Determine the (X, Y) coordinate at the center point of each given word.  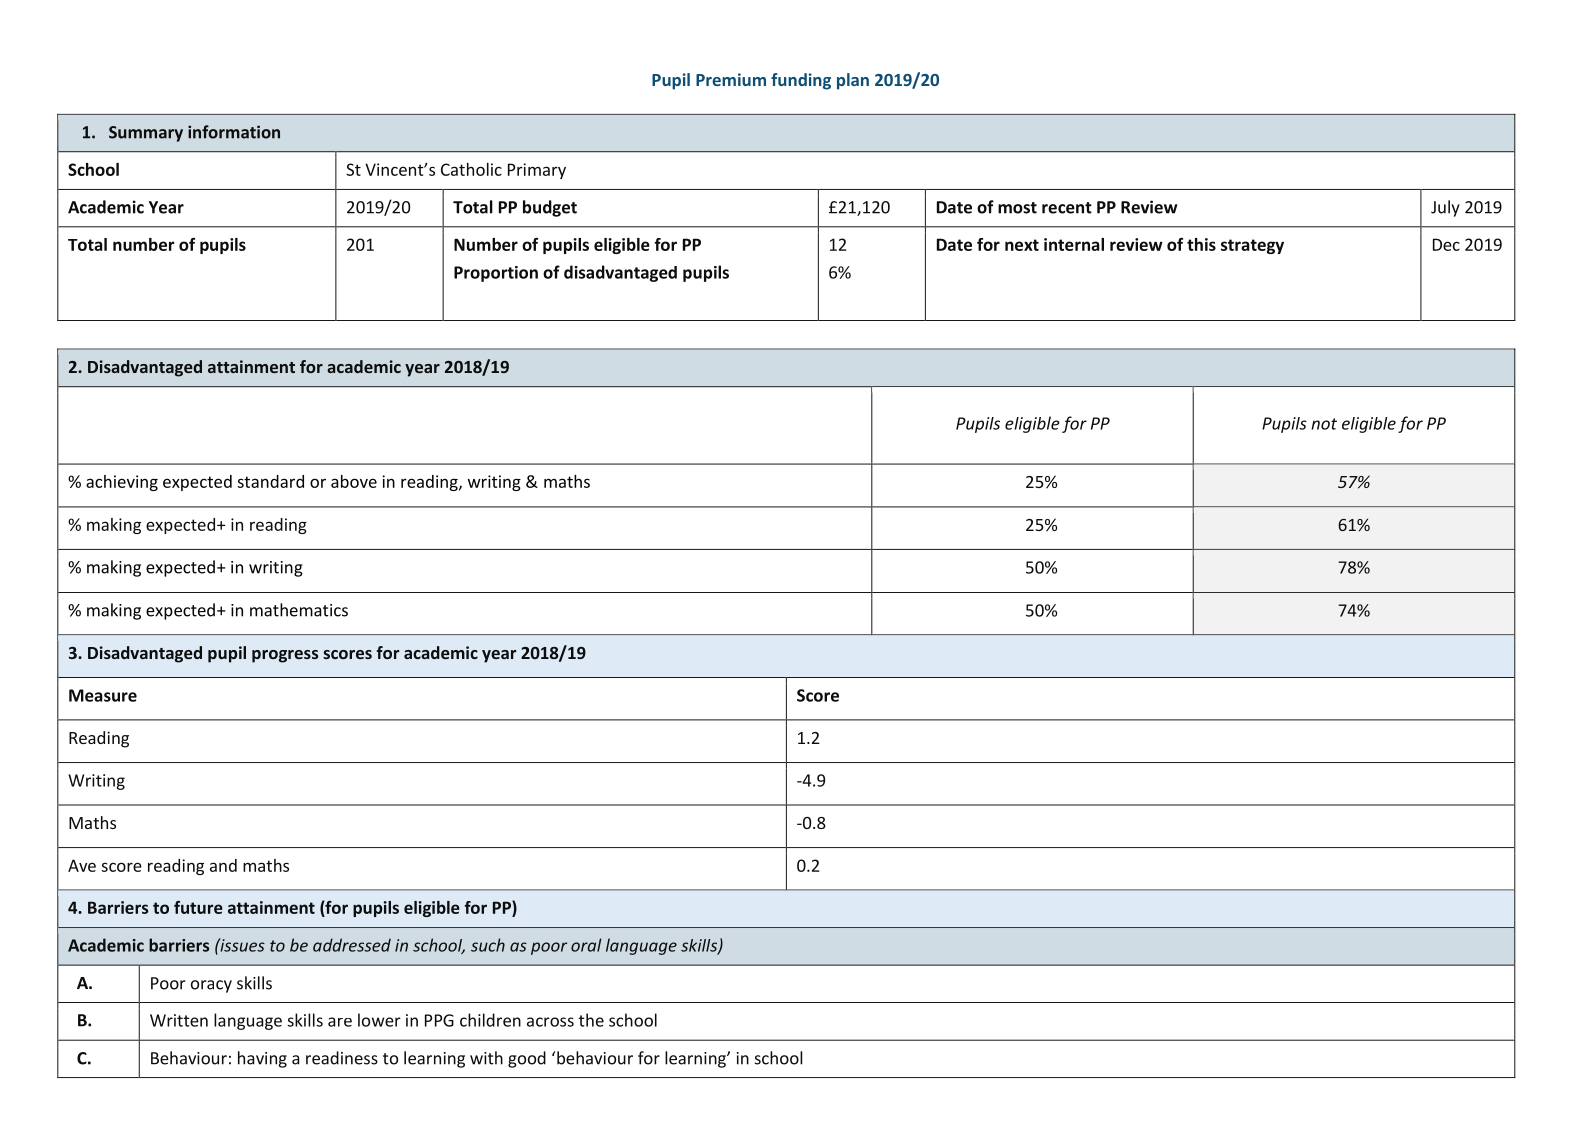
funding (801, 81)
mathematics (299, 610)
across (550, 1022)
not (1324, 424)
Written (179, 1020)
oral (586, 945)
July (1445, 208)
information (234, 132)
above (354, 481)
